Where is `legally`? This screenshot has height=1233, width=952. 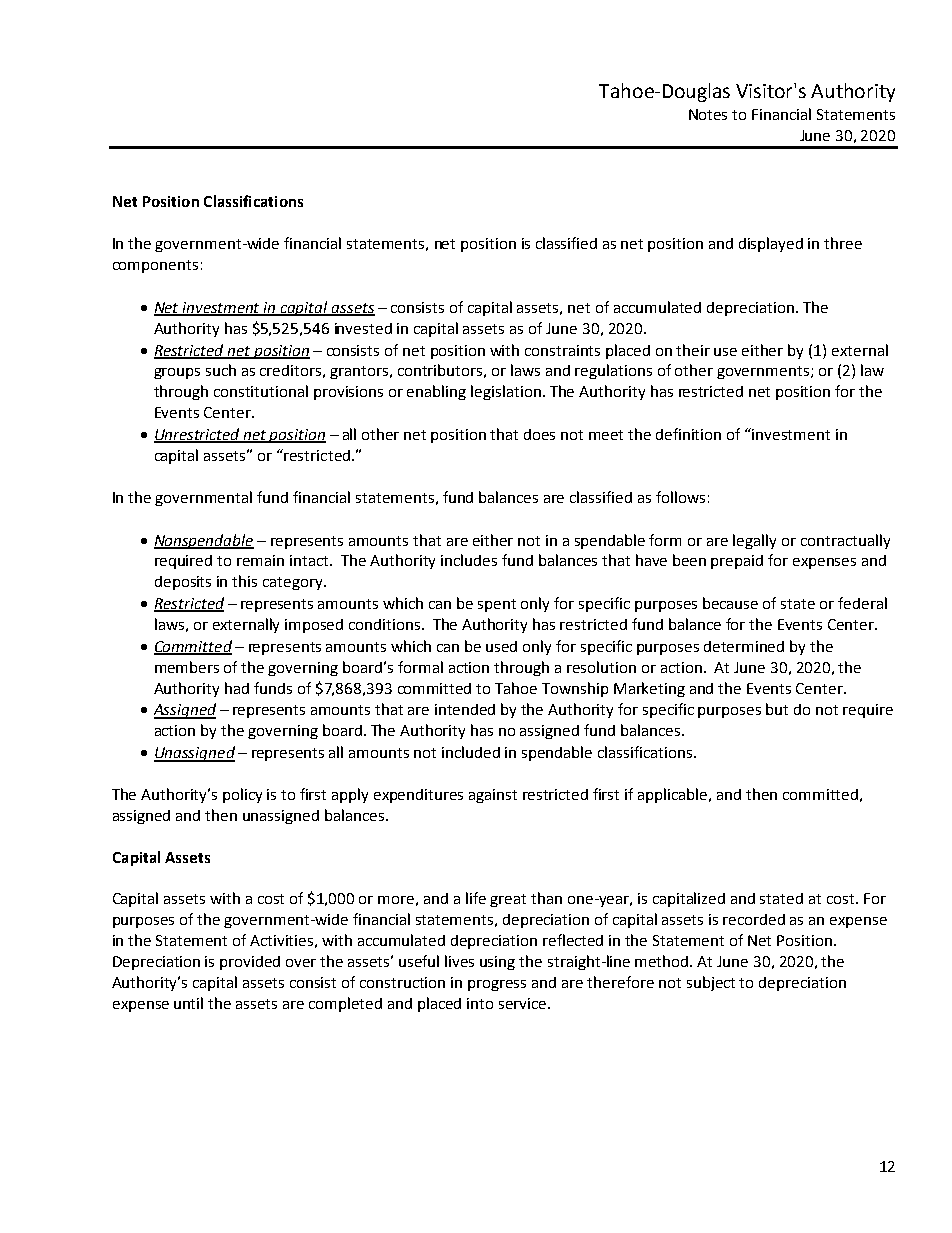 legally is located at coordinates (754, 541).
